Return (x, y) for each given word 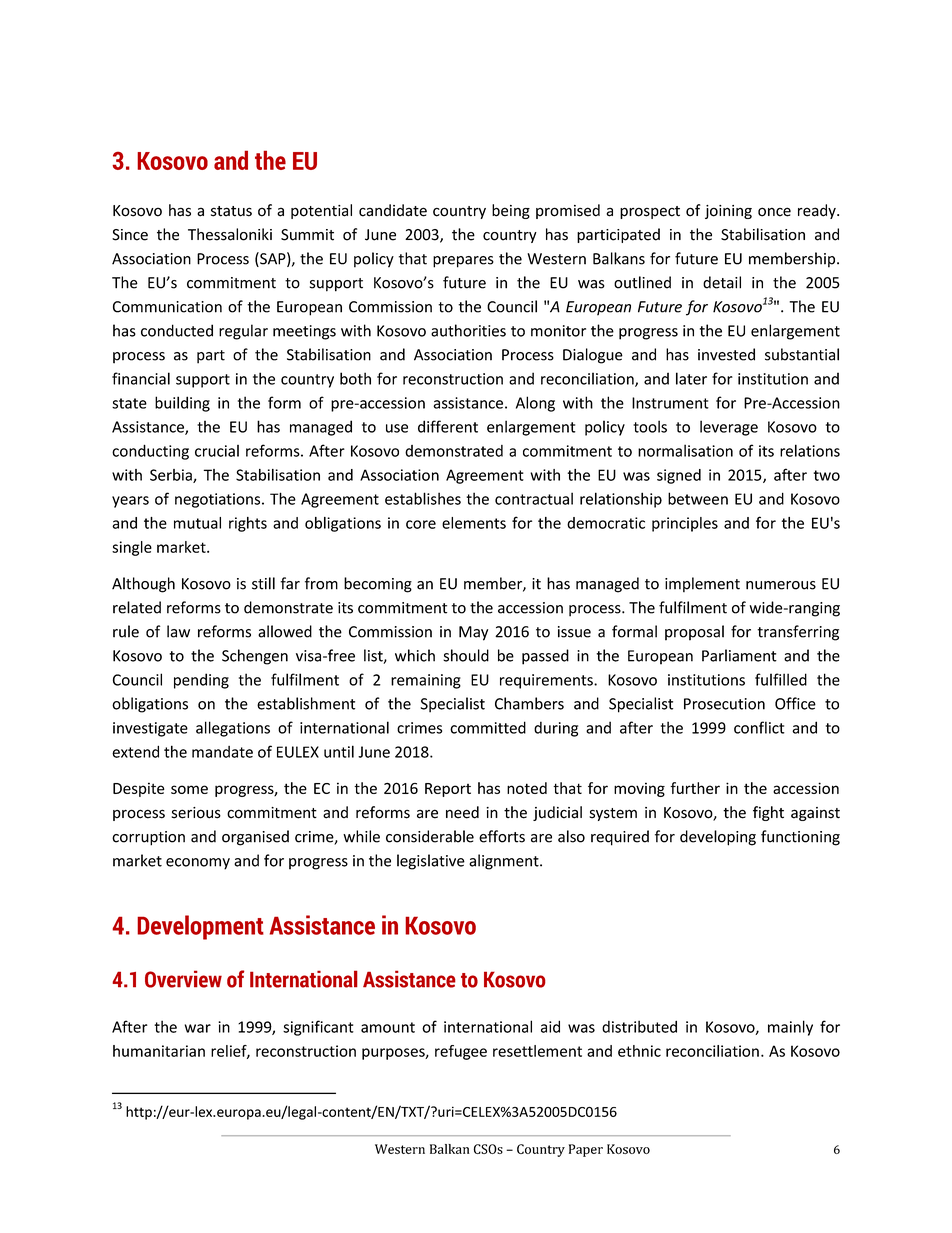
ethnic (639, 1051)
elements (474, 523)
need (462, 812)
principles (685, 524)
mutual (197, 523)
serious (196, 813)
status (231, 211)
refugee (461, 1052)
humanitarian (159, 1051)
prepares (463, 262)
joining (728, 212)
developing (718, 838)
